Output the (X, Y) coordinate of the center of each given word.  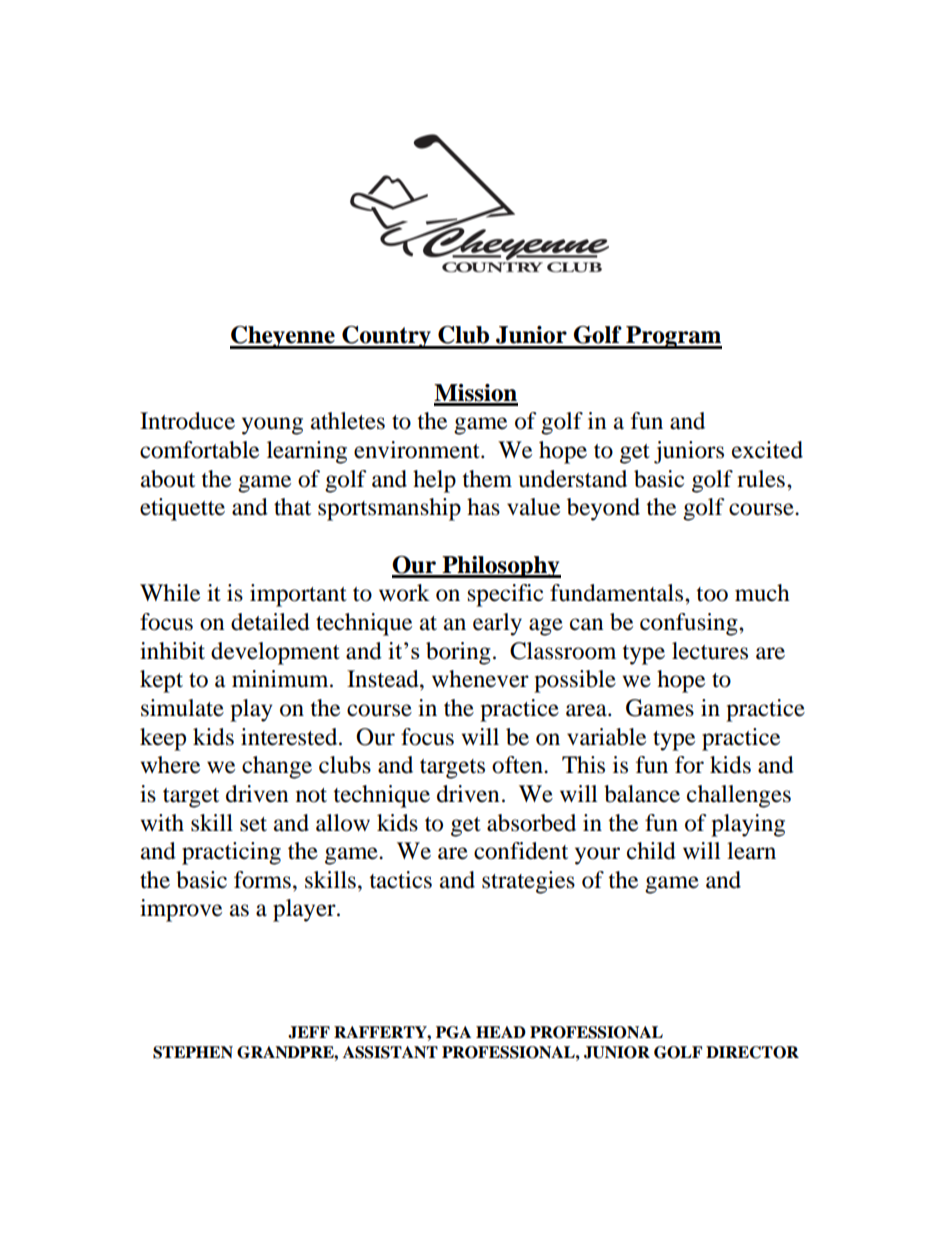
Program (673, 337)
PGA (453, 1032)
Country (386, 337)
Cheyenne (283, 337)
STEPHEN (193, 1052)
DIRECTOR (752, 1052)
